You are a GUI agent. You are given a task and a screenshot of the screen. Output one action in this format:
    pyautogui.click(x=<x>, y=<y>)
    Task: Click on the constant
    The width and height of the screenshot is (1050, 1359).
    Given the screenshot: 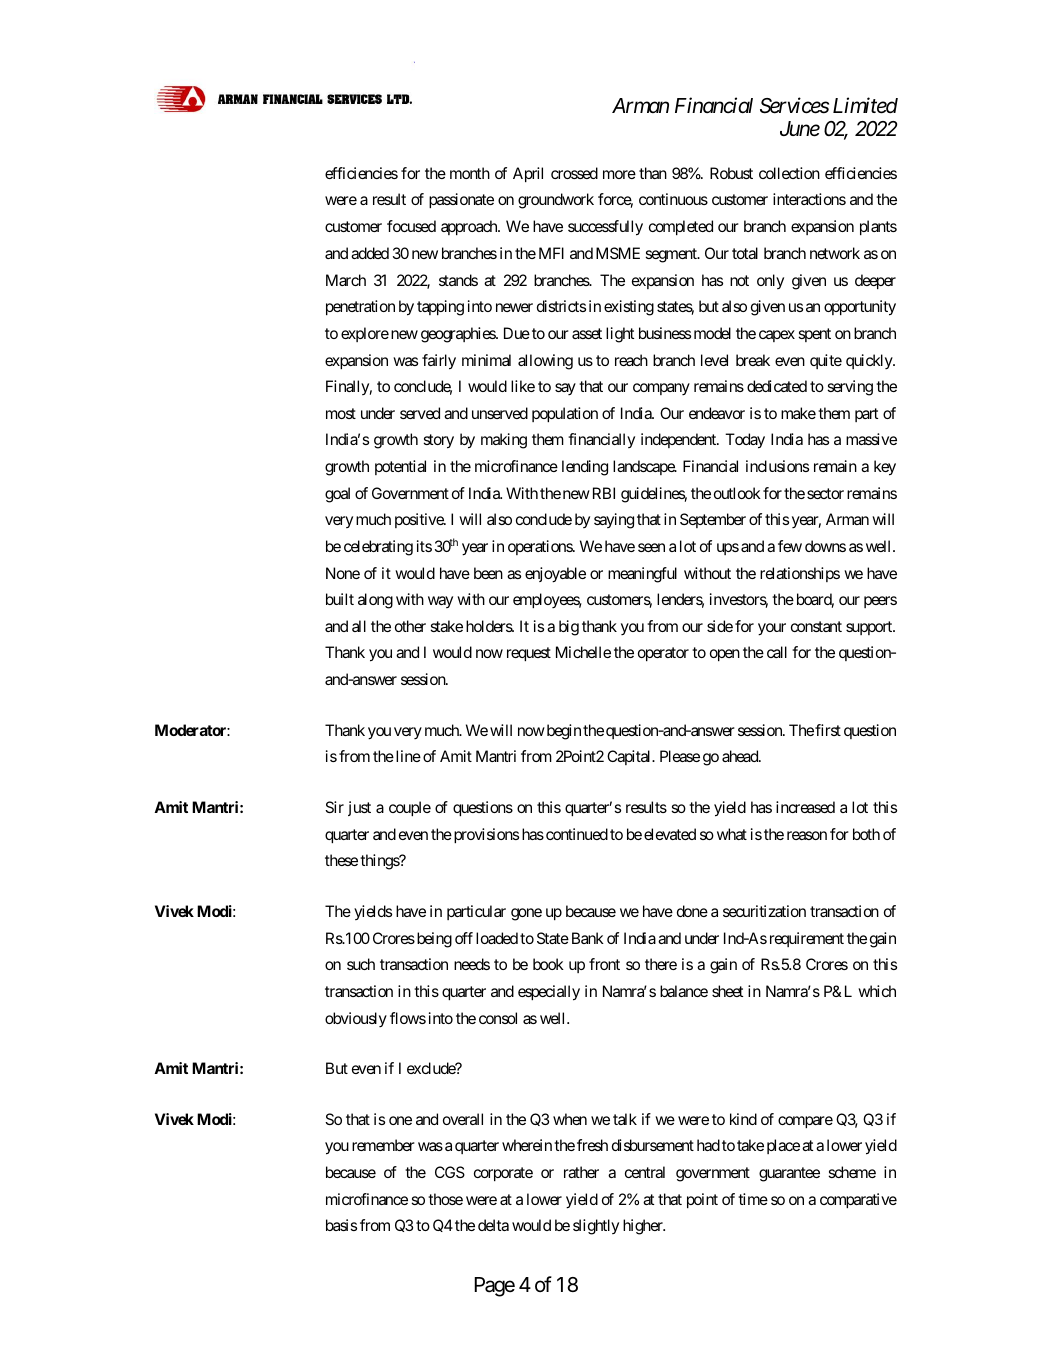 What is the action you would take?
    pyautogui.click(x=816, y=626)
